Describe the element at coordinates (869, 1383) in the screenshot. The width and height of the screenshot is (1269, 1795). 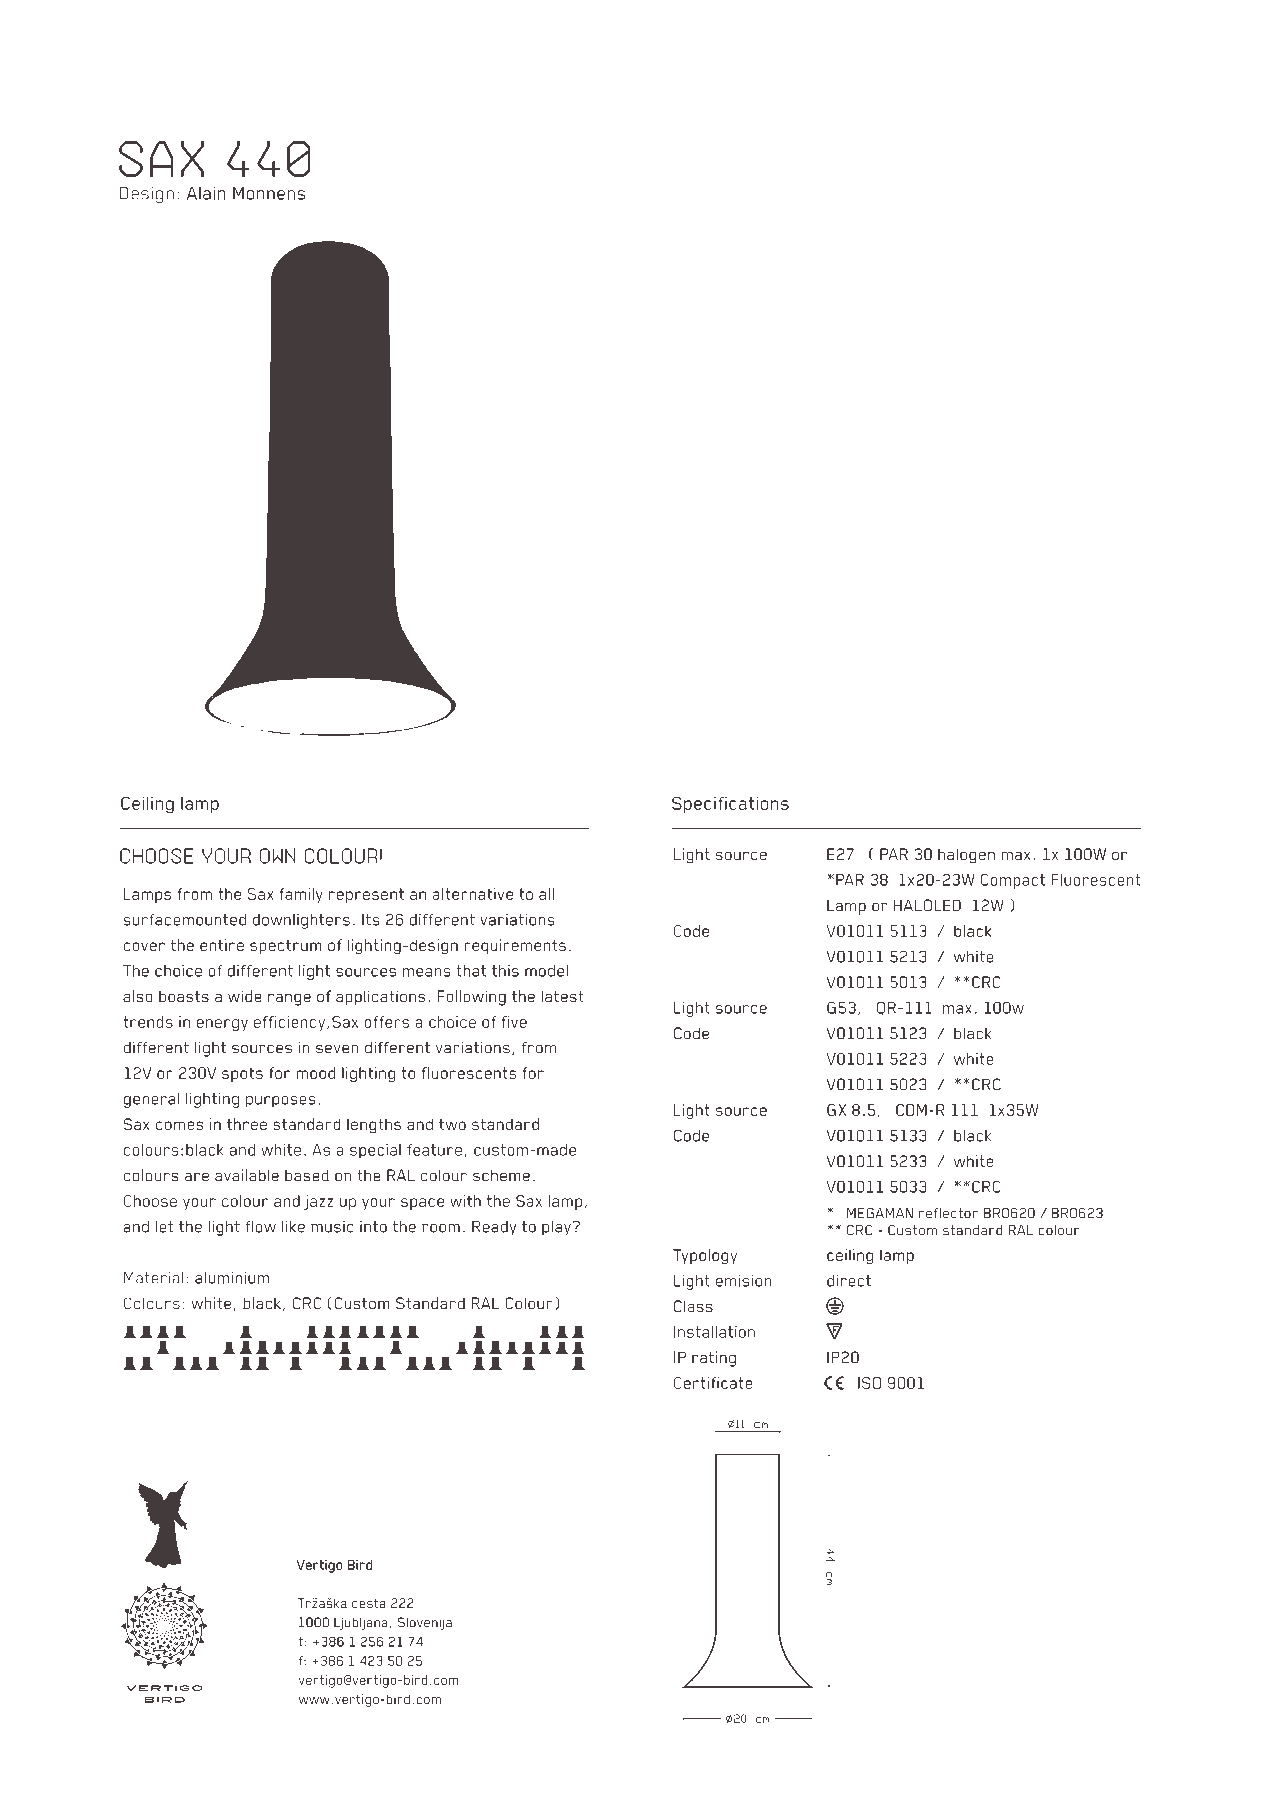
I see `ISO` at that location.
